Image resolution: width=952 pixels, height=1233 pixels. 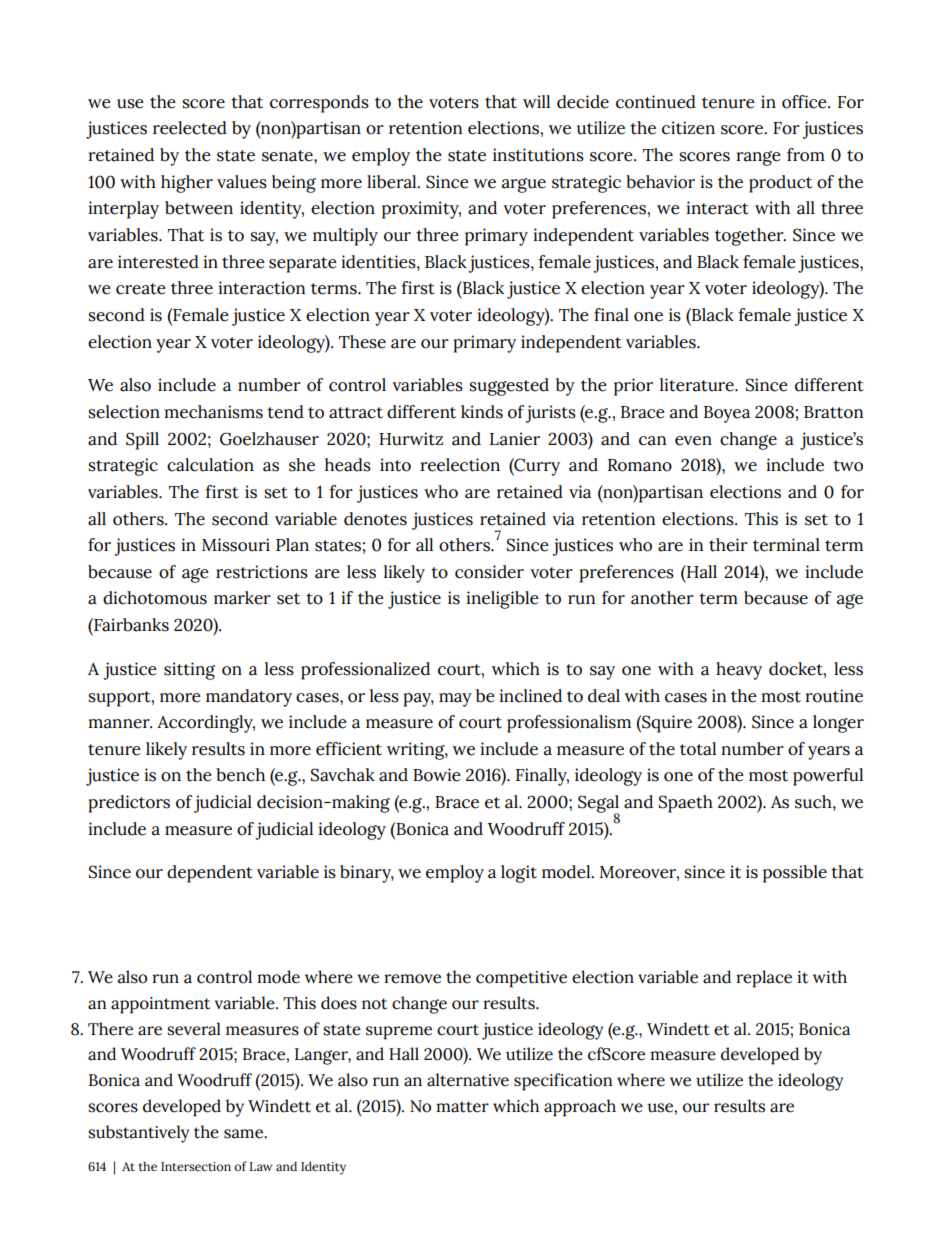 I want to click on heavy, so click(x=739, y=671).
